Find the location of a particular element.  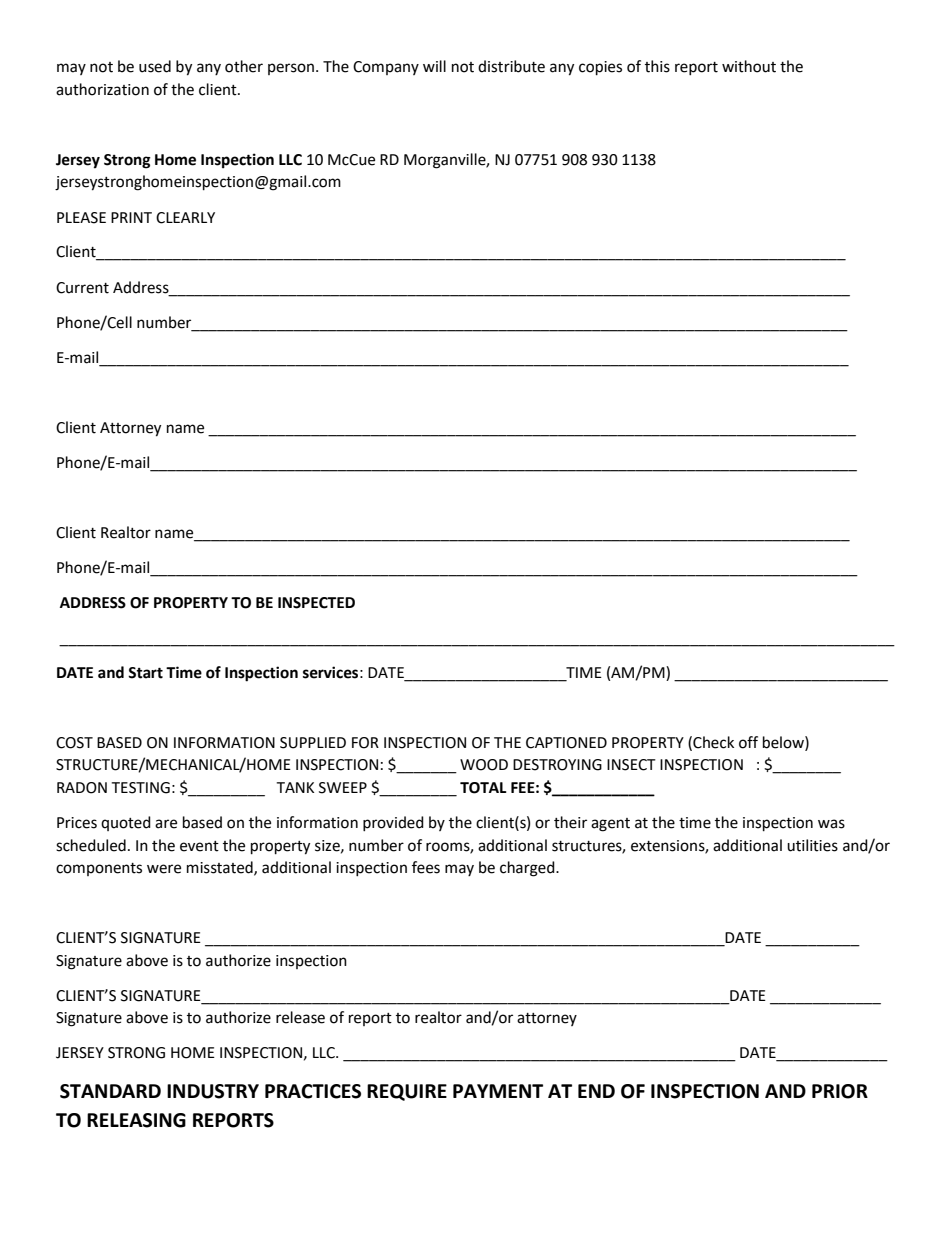

was is located at coordinates (831, 824).
